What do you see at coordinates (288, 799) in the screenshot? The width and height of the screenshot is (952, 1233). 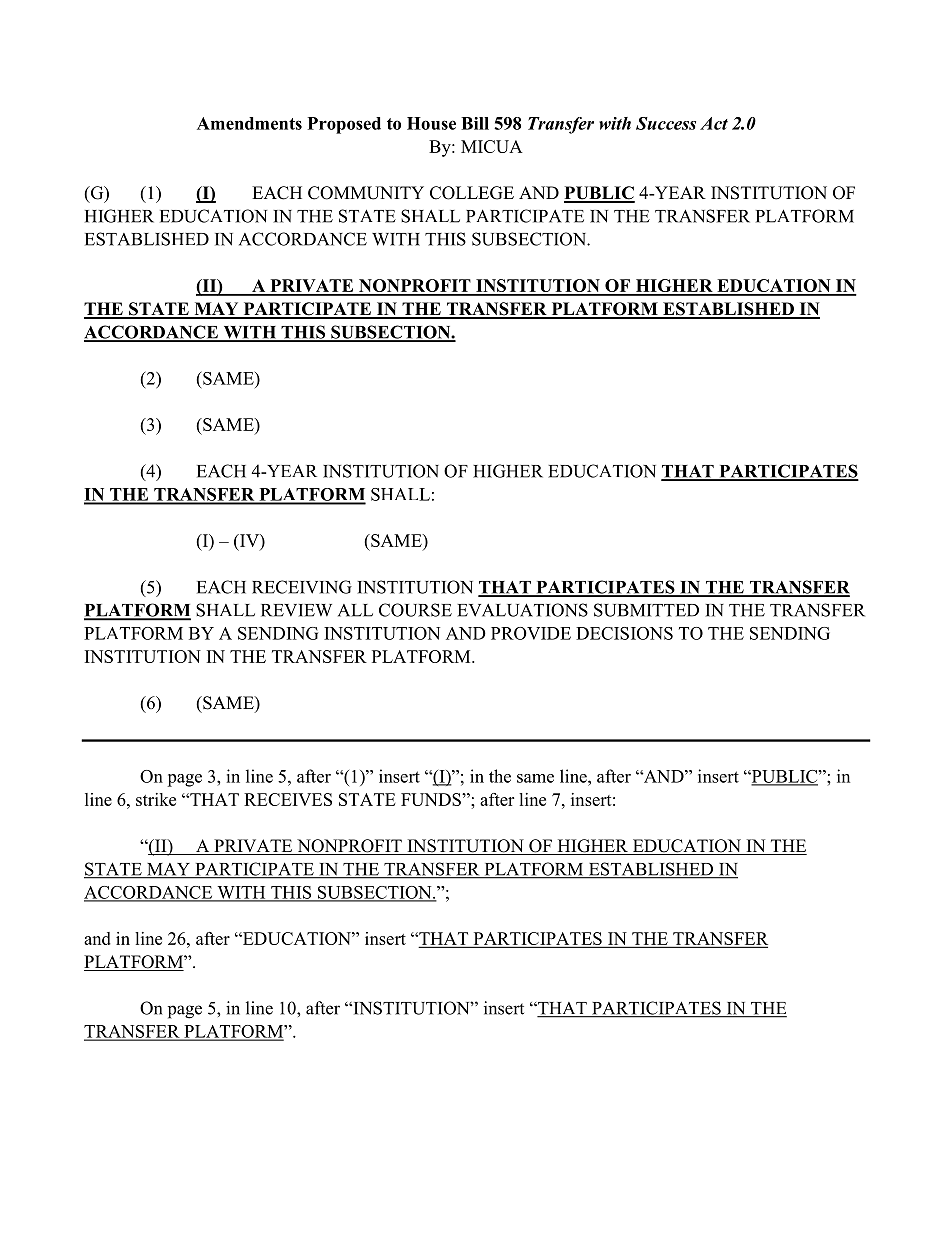 I see `RECEIVES` at bounding box center [288, 799].
